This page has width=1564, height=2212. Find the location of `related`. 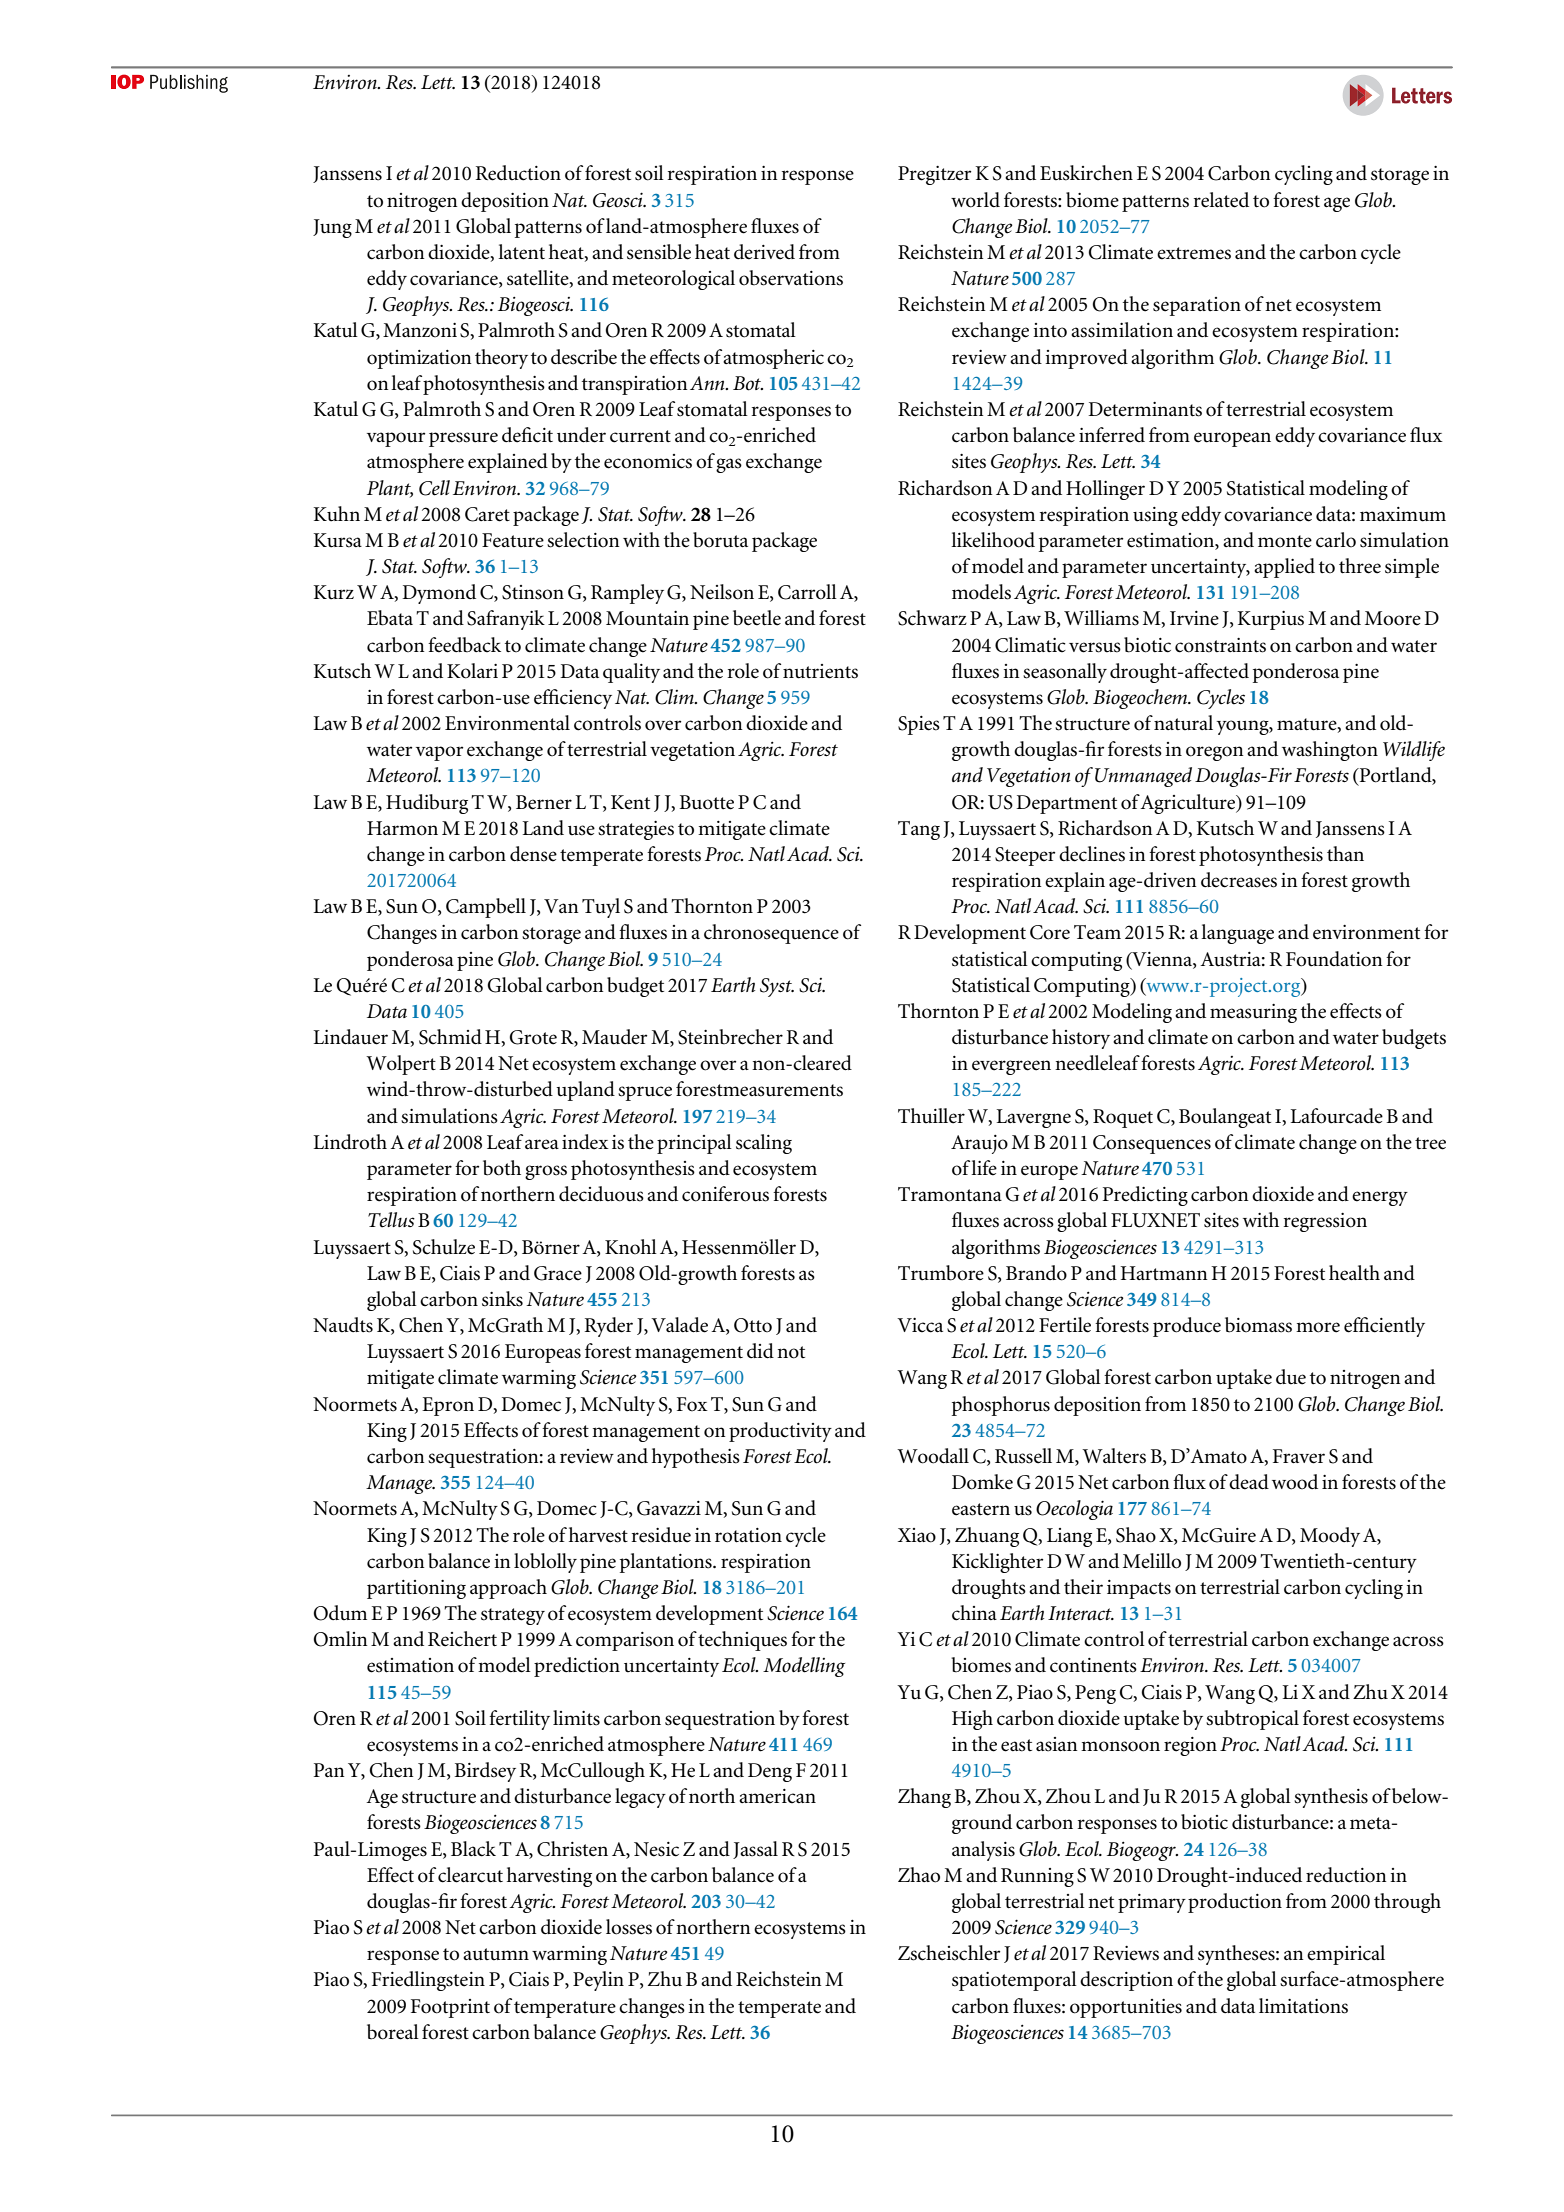

related is located at coordinates (1221, 200).
